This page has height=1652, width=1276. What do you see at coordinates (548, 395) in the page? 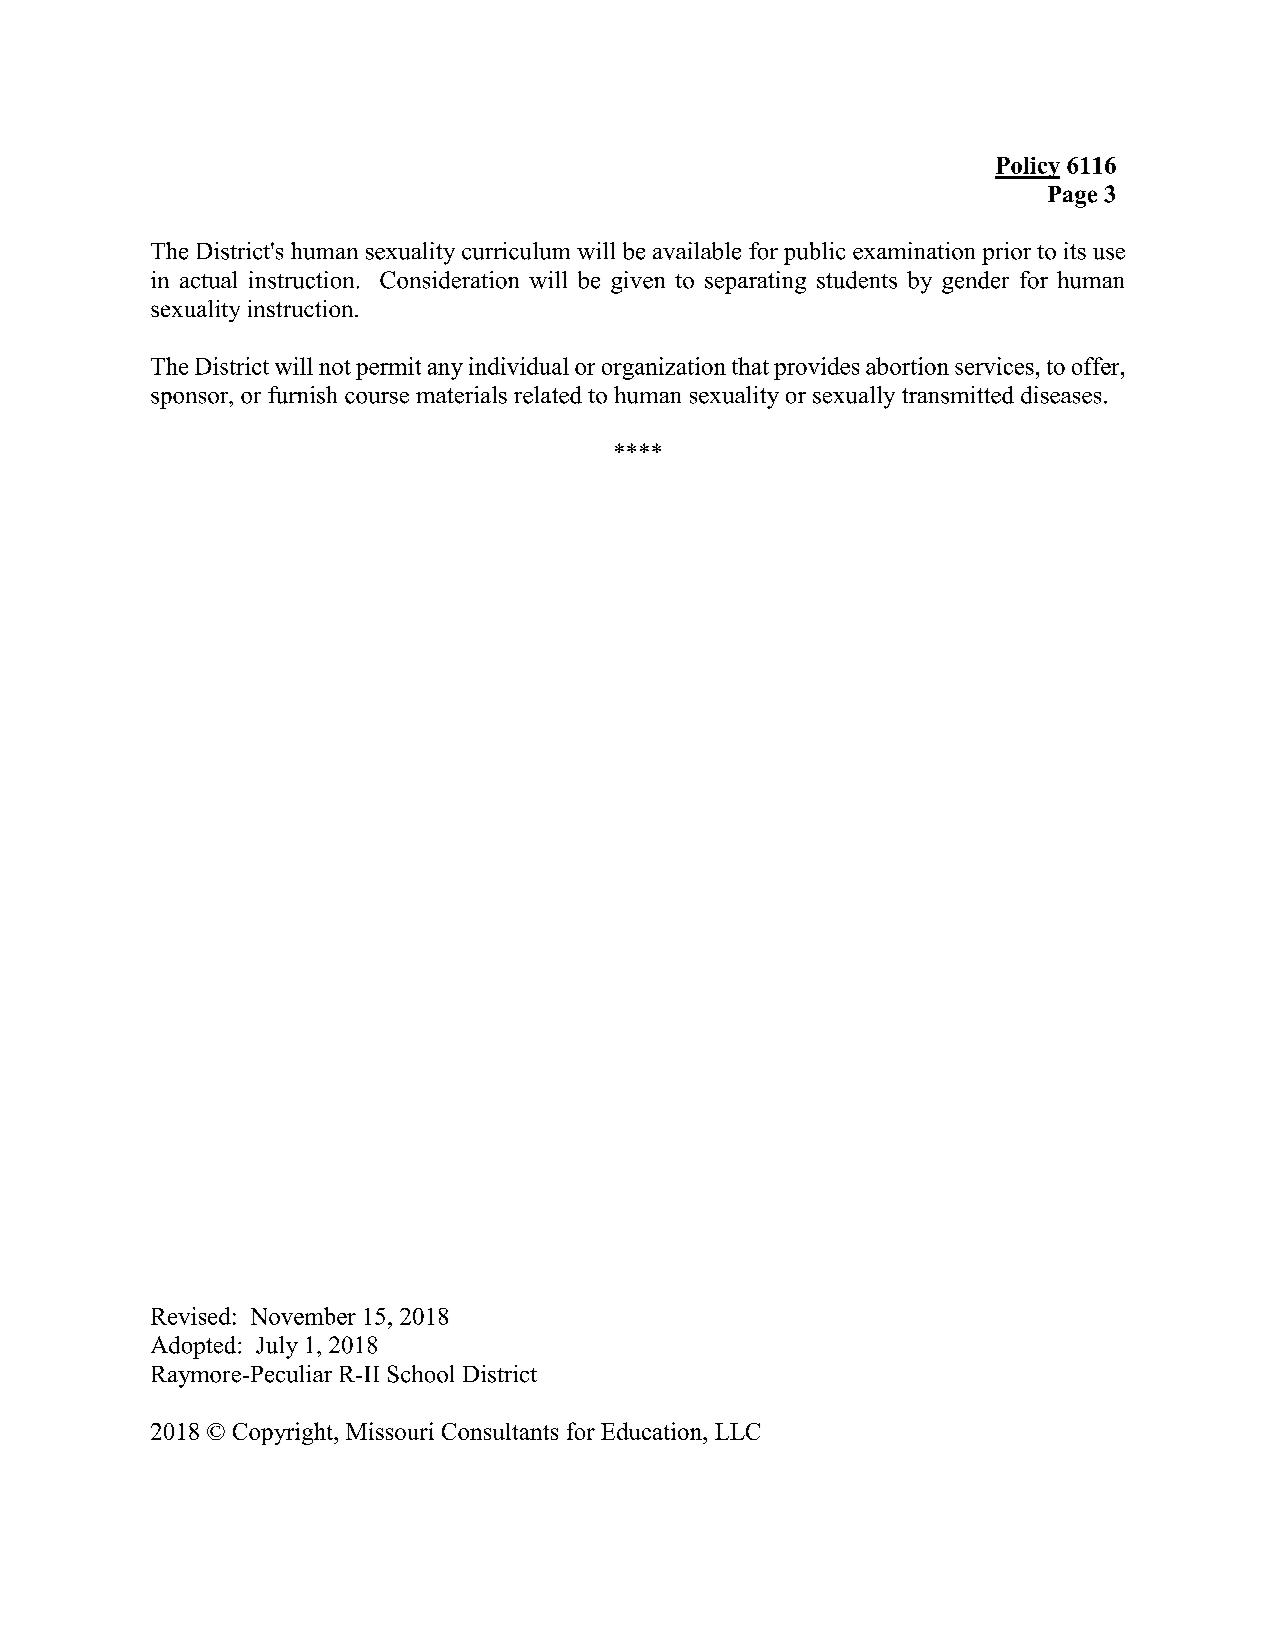
I see `related` at bounding box center [548, 395].
